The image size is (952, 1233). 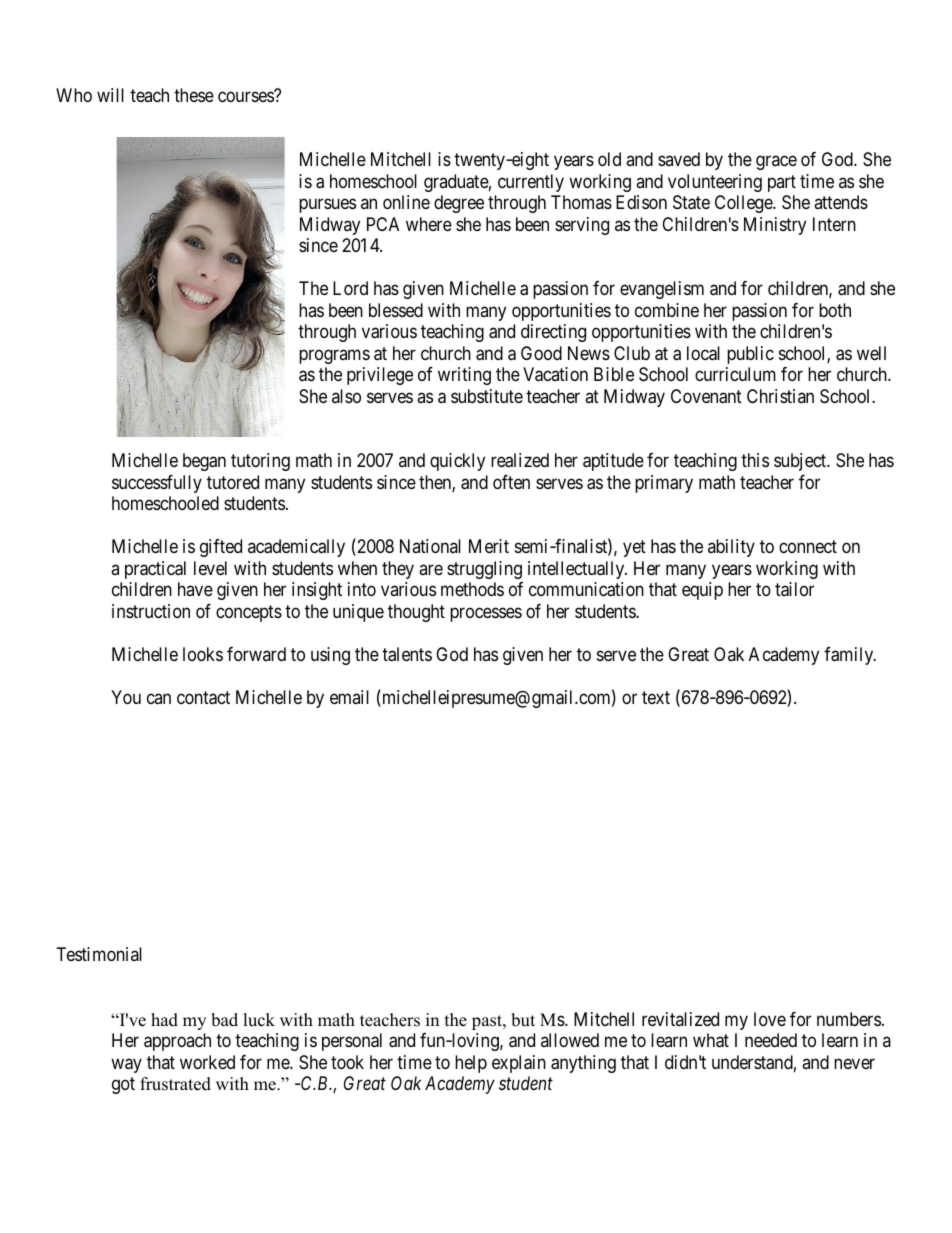 What do you see at coordinates (177, 1042) in the document?
I see `approach` at bounding box center [177, 1042].
